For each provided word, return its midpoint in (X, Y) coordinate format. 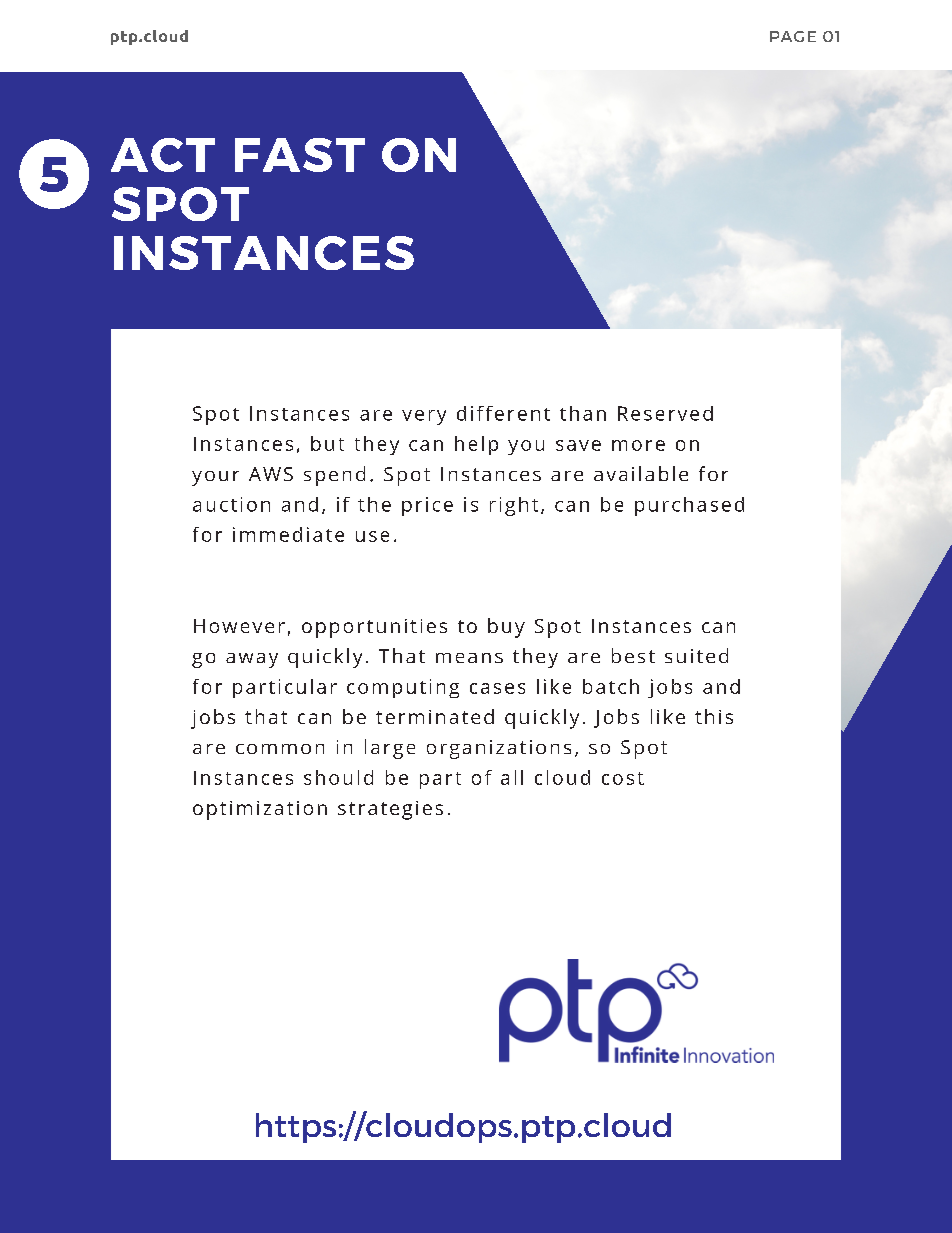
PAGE (793, 36)
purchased (689, 506)
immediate (288, 534)
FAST (300, 155)
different (503, 413)
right (514, 506)
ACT (163, 155)
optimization (260, 810)
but (327, 443)
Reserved (665, 413)
